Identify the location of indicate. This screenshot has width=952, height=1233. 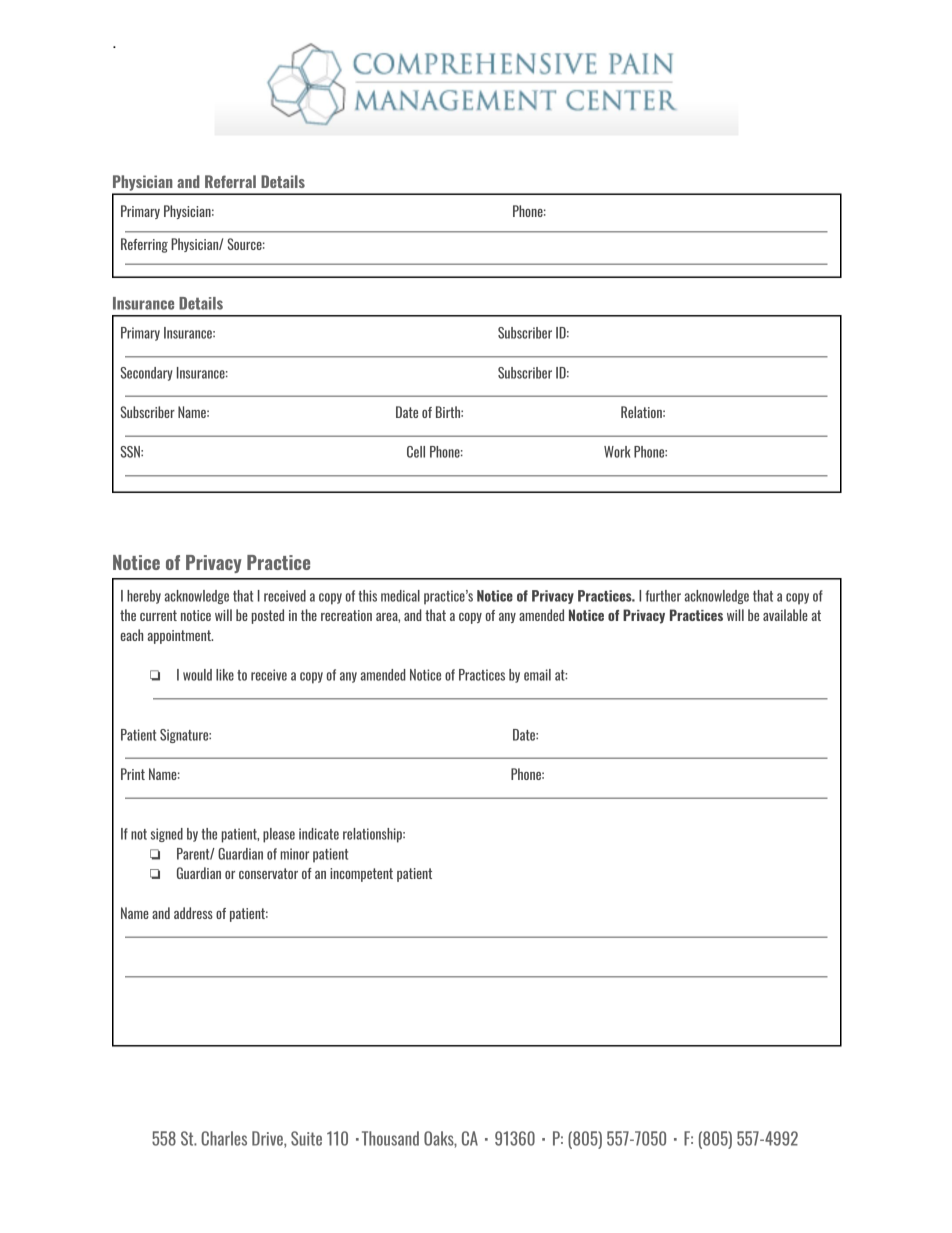
(319, 834).
